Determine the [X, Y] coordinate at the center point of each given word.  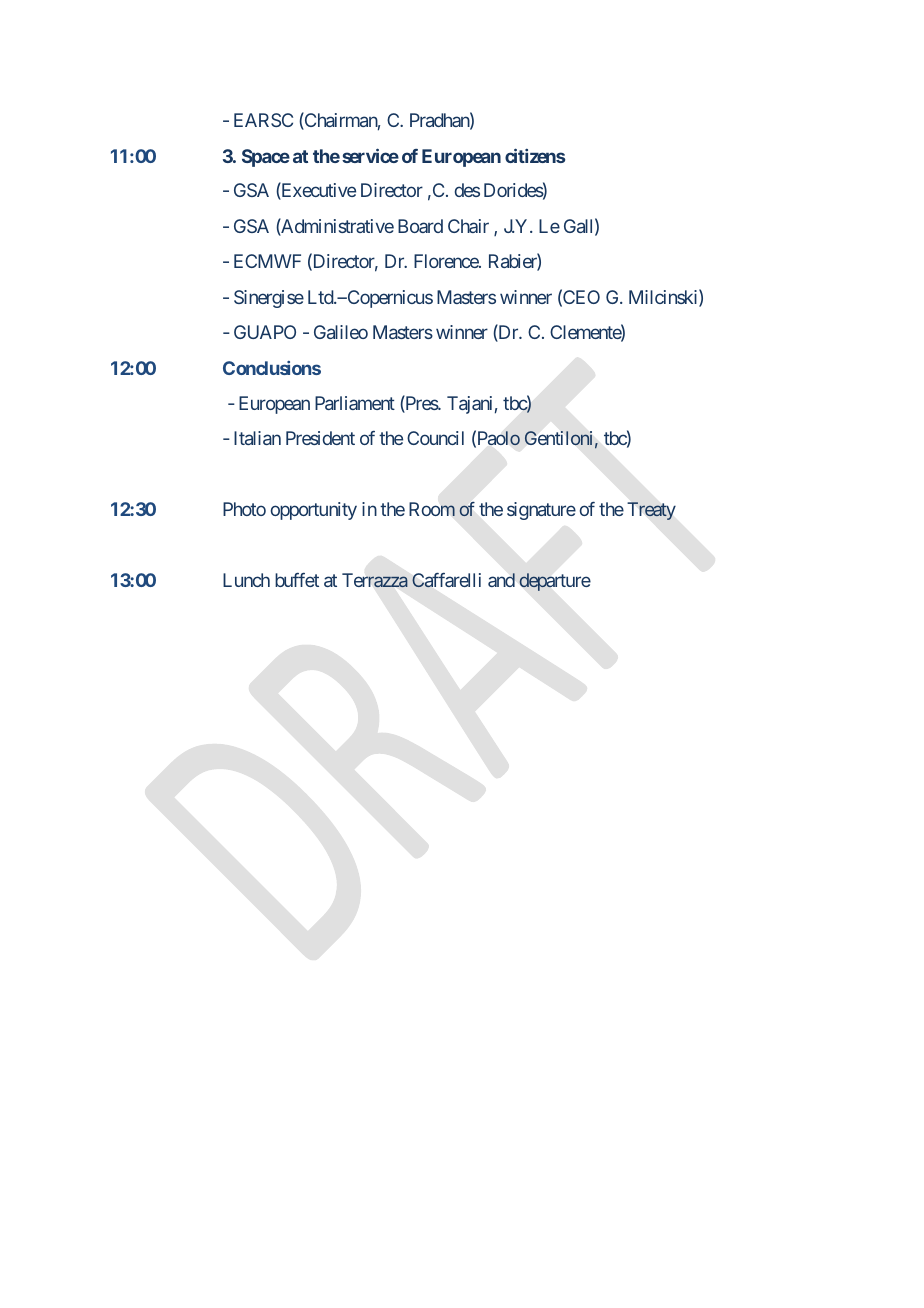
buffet [297, 580]
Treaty [651, 511]
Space [266, 158]
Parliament [355, 403]
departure [555, 582]
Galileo [341, 332]
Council [435, 438]
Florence [447, 261]
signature [541, 511]
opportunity [314, 511]
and [501, 580]
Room [432, 509]
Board [420, 226]
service [370, 155]
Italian [257, 438]
